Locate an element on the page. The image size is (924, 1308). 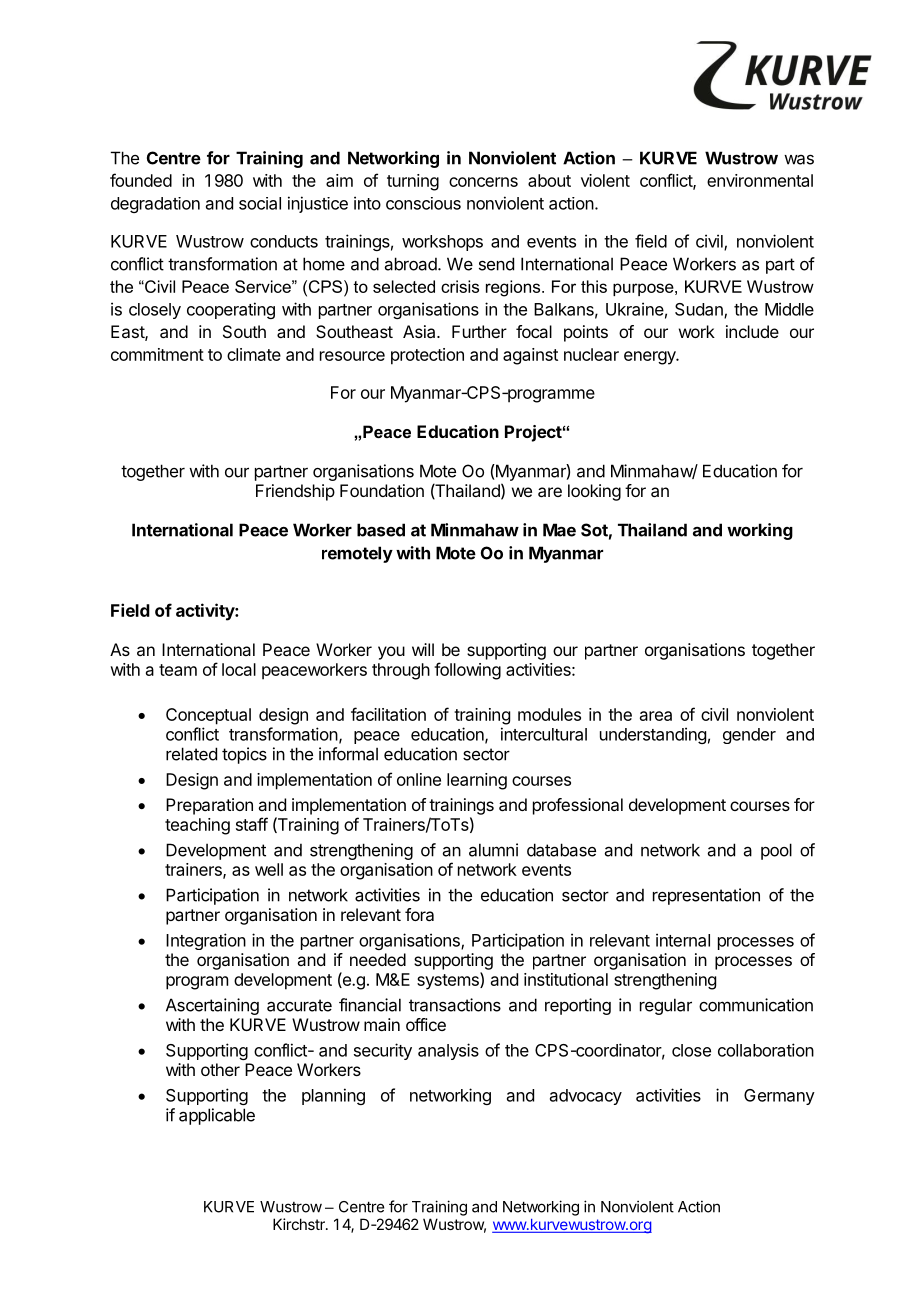
concerns is located at coordinates (483, 182).
